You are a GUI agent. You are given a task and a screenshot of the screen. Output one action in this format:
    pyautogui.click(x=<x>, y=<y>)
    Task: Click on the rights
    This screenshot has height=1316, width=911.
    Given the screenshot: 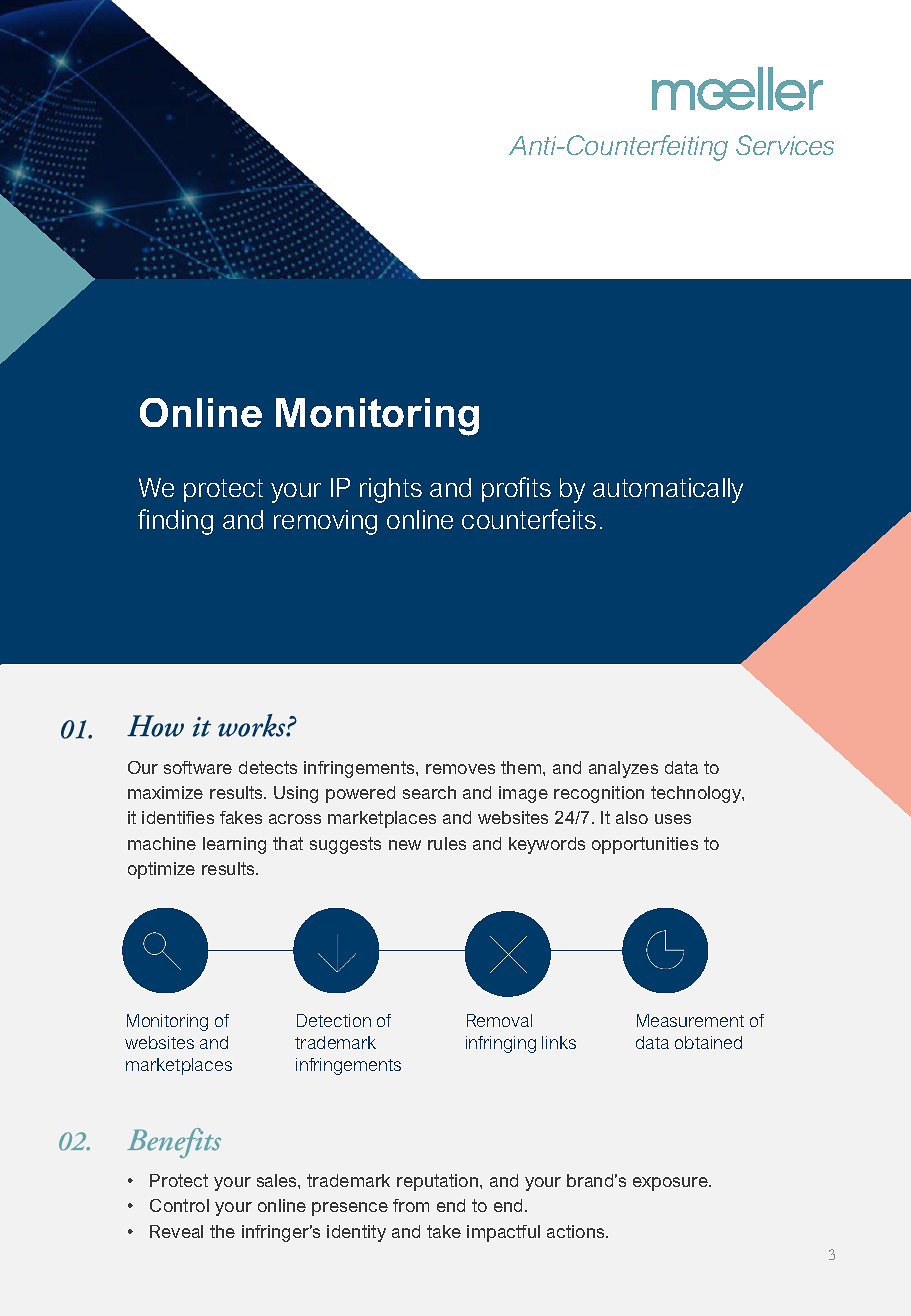 What is the action you would take?
    pyautogui.click(x=391, y=490)
